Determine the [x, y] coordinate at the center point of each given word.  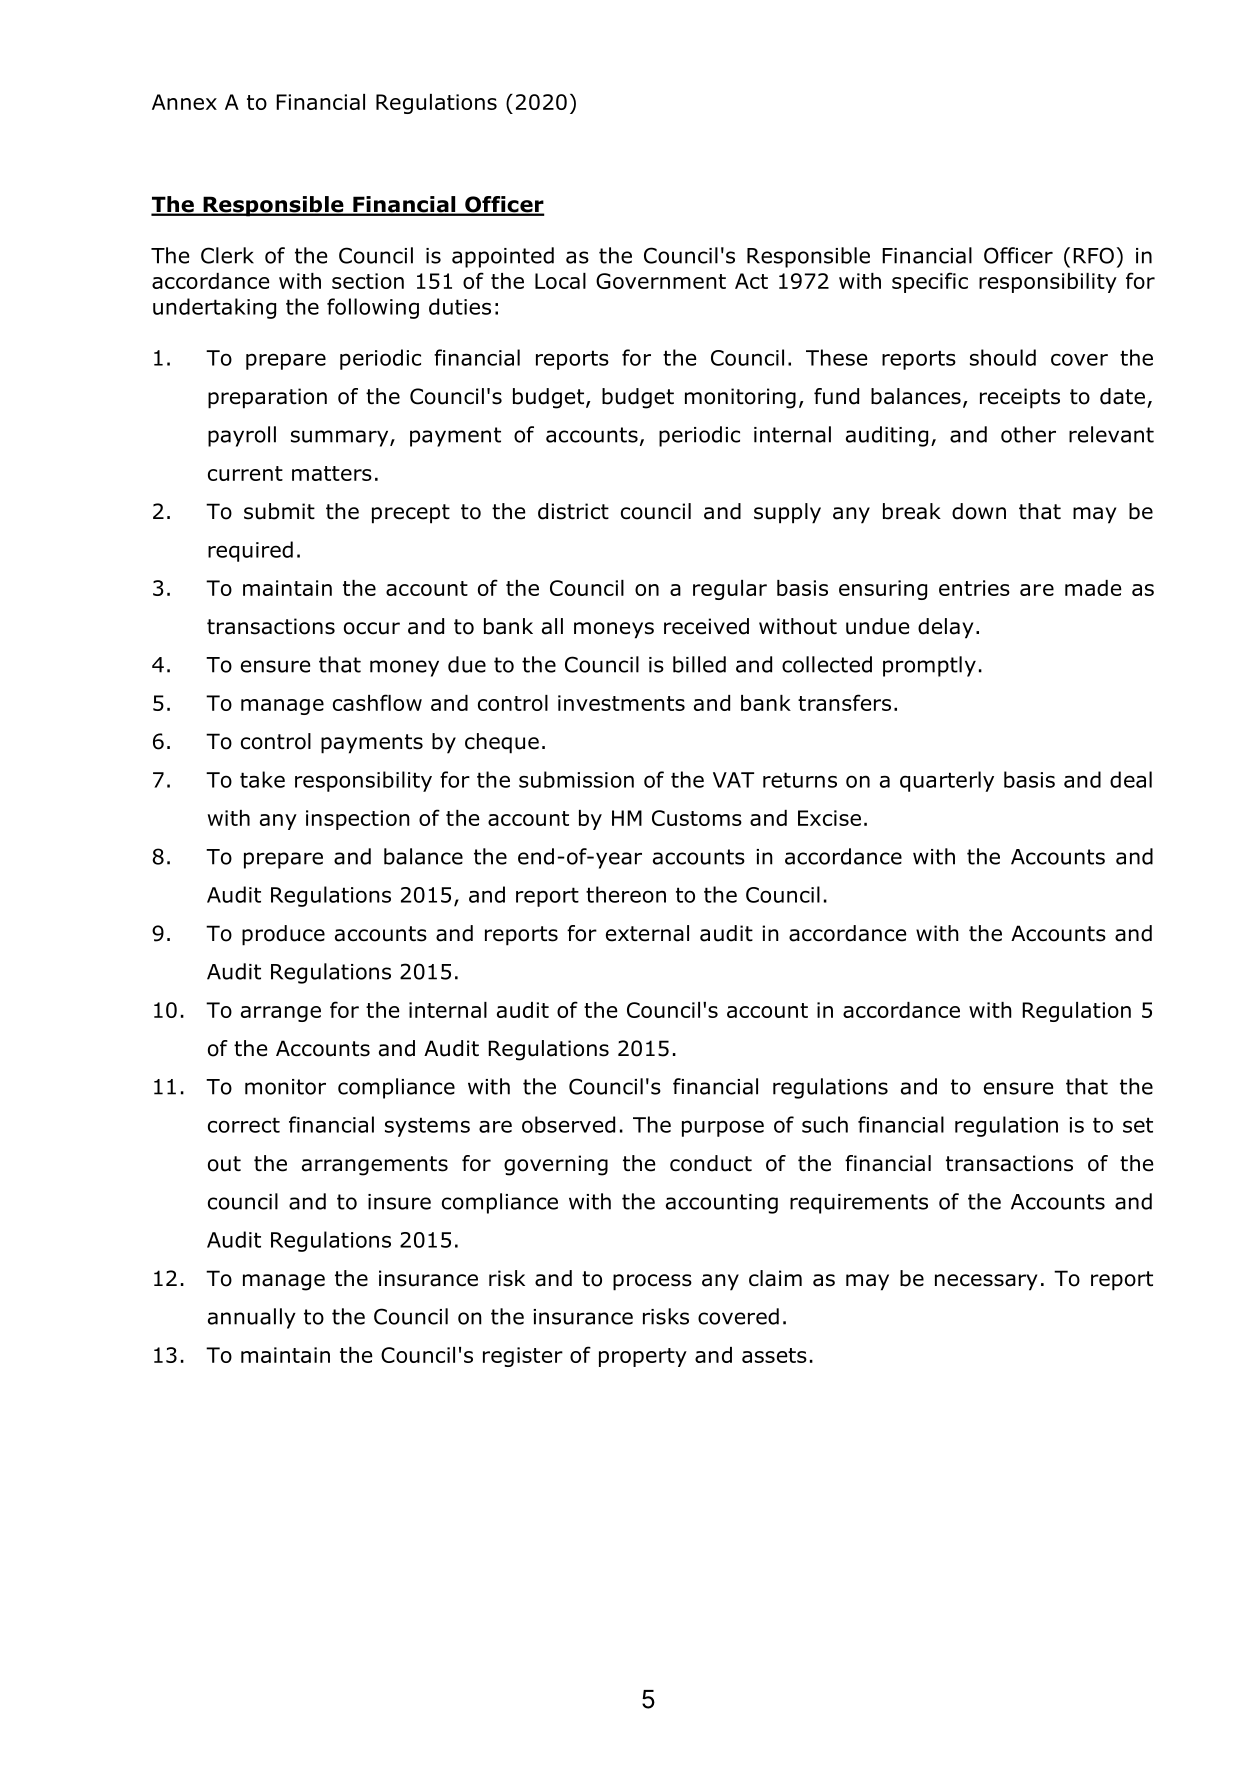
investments [621, 703]
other [1028, 434]
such [825, 1124]
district [573, 511]
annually [252, 1318]
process [652, 1282]
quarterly [947, 781]
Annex [184, 102]
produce [283, 935]
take [262, 779]
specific [930, 282]
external [647, 933]
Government [661, 281]
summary [341, 438]
